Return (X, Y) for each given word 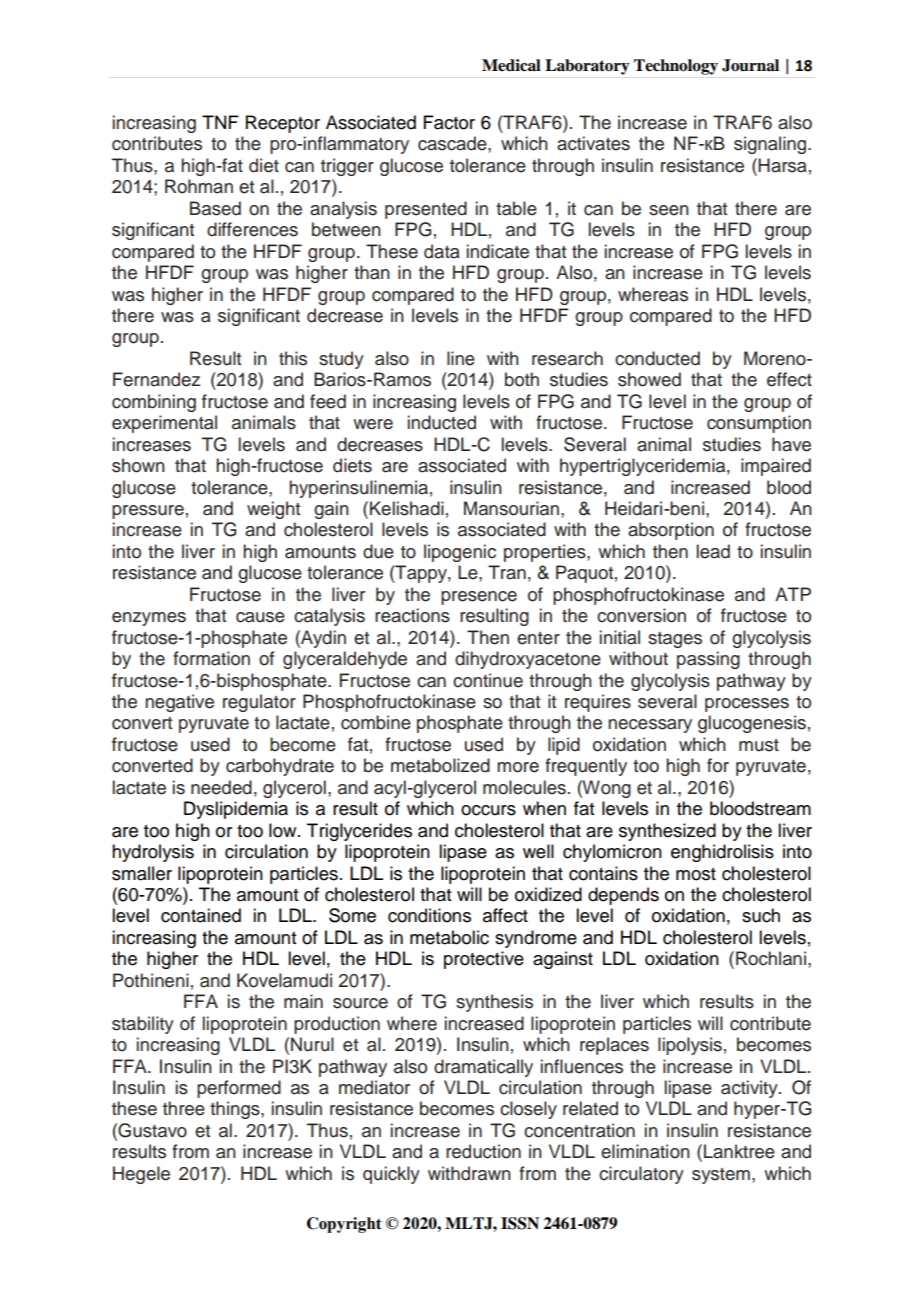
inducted (442, 422)
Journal (750, 65)
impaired (776, 467)
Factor (449, 122)
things (236, 1110)
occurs (488, 810)
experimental (164, 424)
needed (221, 787)
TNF (220, 122)
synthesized (667, 832)
